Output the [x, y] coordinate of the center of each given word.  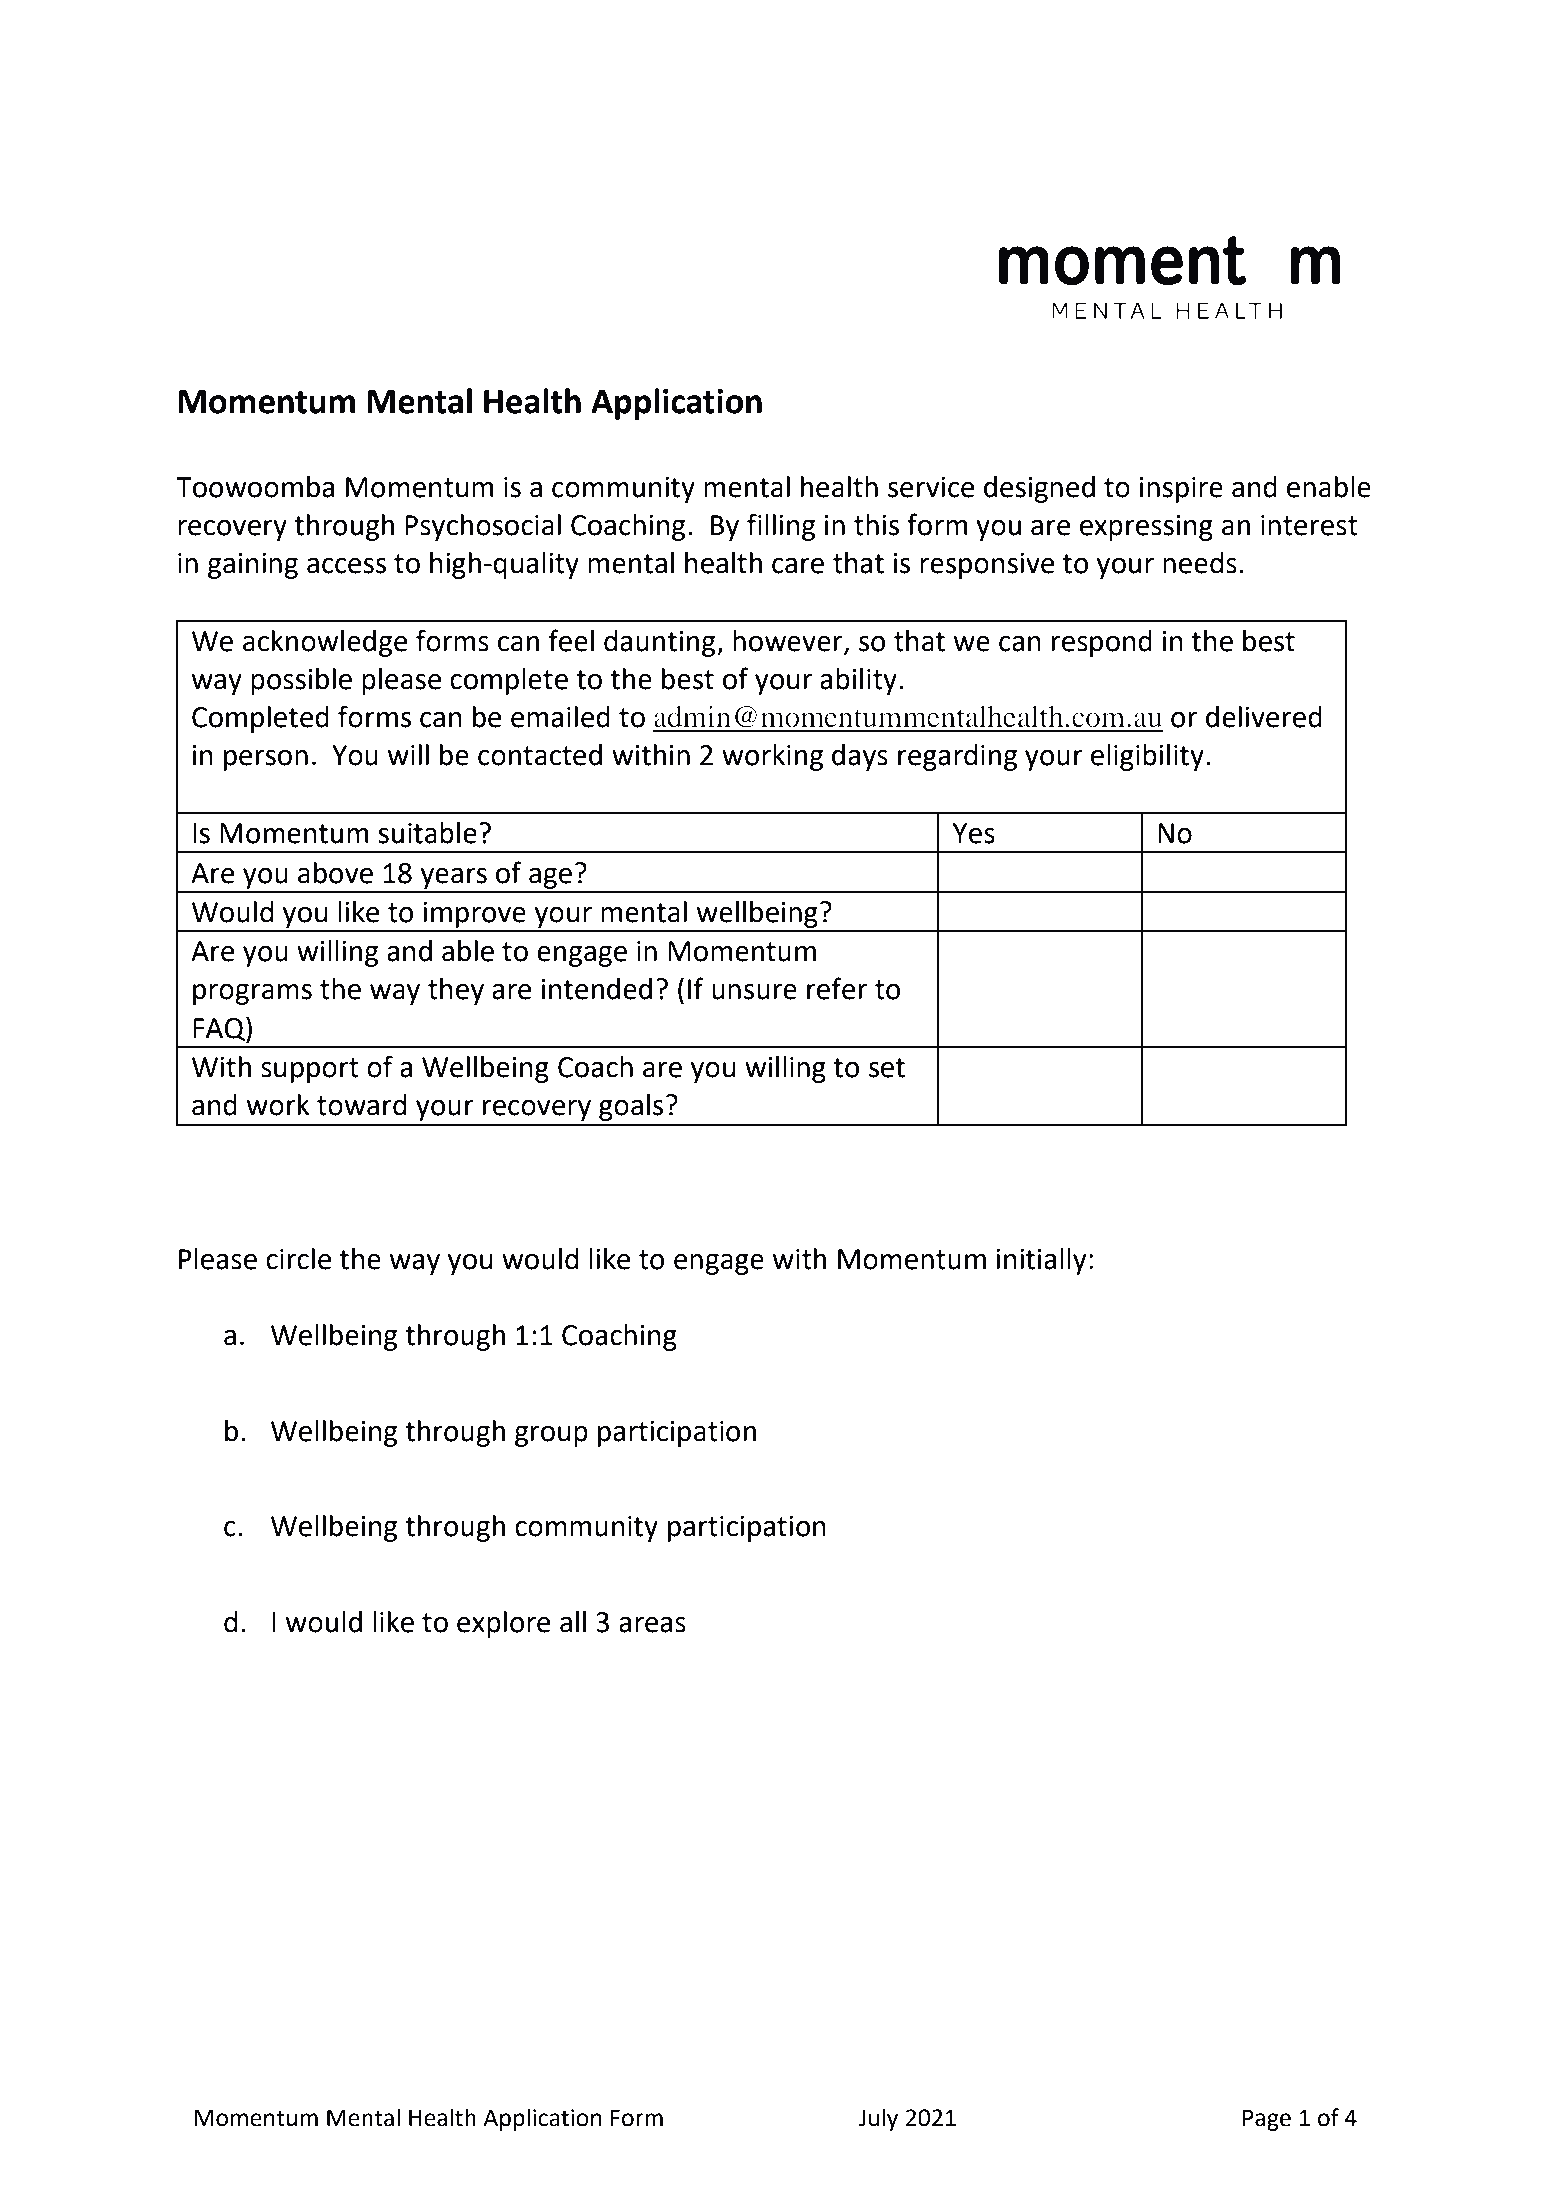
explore [503, 1624]
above [335, 873]
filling [781, 527]
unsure [754, 992]
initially [1041, 1261]
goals [631, 1107]
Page [1267, 2120]
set [887, 1068]
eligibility [1147, 757]
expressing [1146, 528]
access [346, 566]
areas [652, 1625]
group [551, 1436]
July [878, 2119]
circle [298, 1259]
